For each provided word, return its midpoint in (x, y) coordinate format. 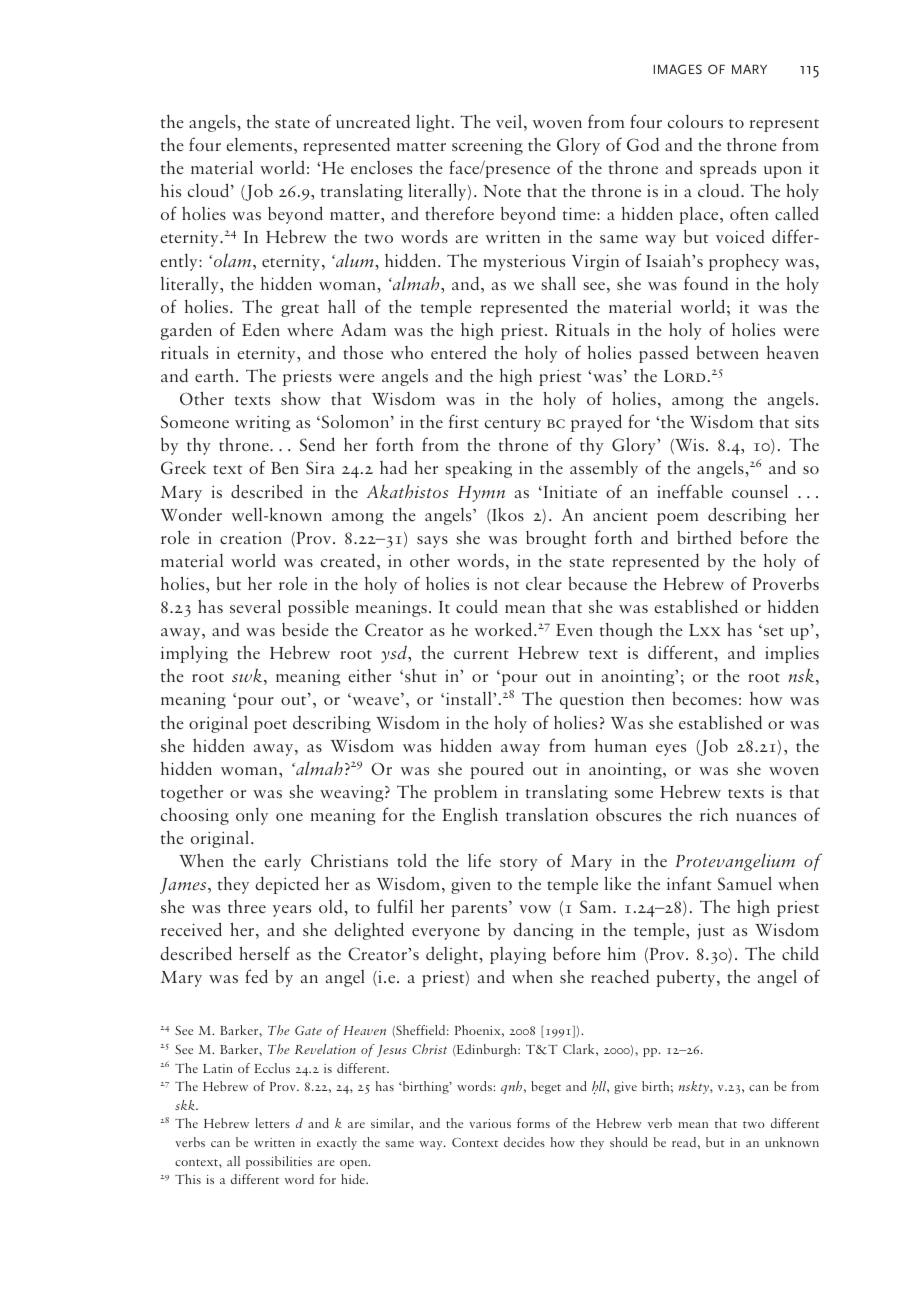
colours (695, 121)
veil (509, 121)
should (629, 1142)
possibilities (279, 1162)
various (490, 1123)
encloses (381, 167)
